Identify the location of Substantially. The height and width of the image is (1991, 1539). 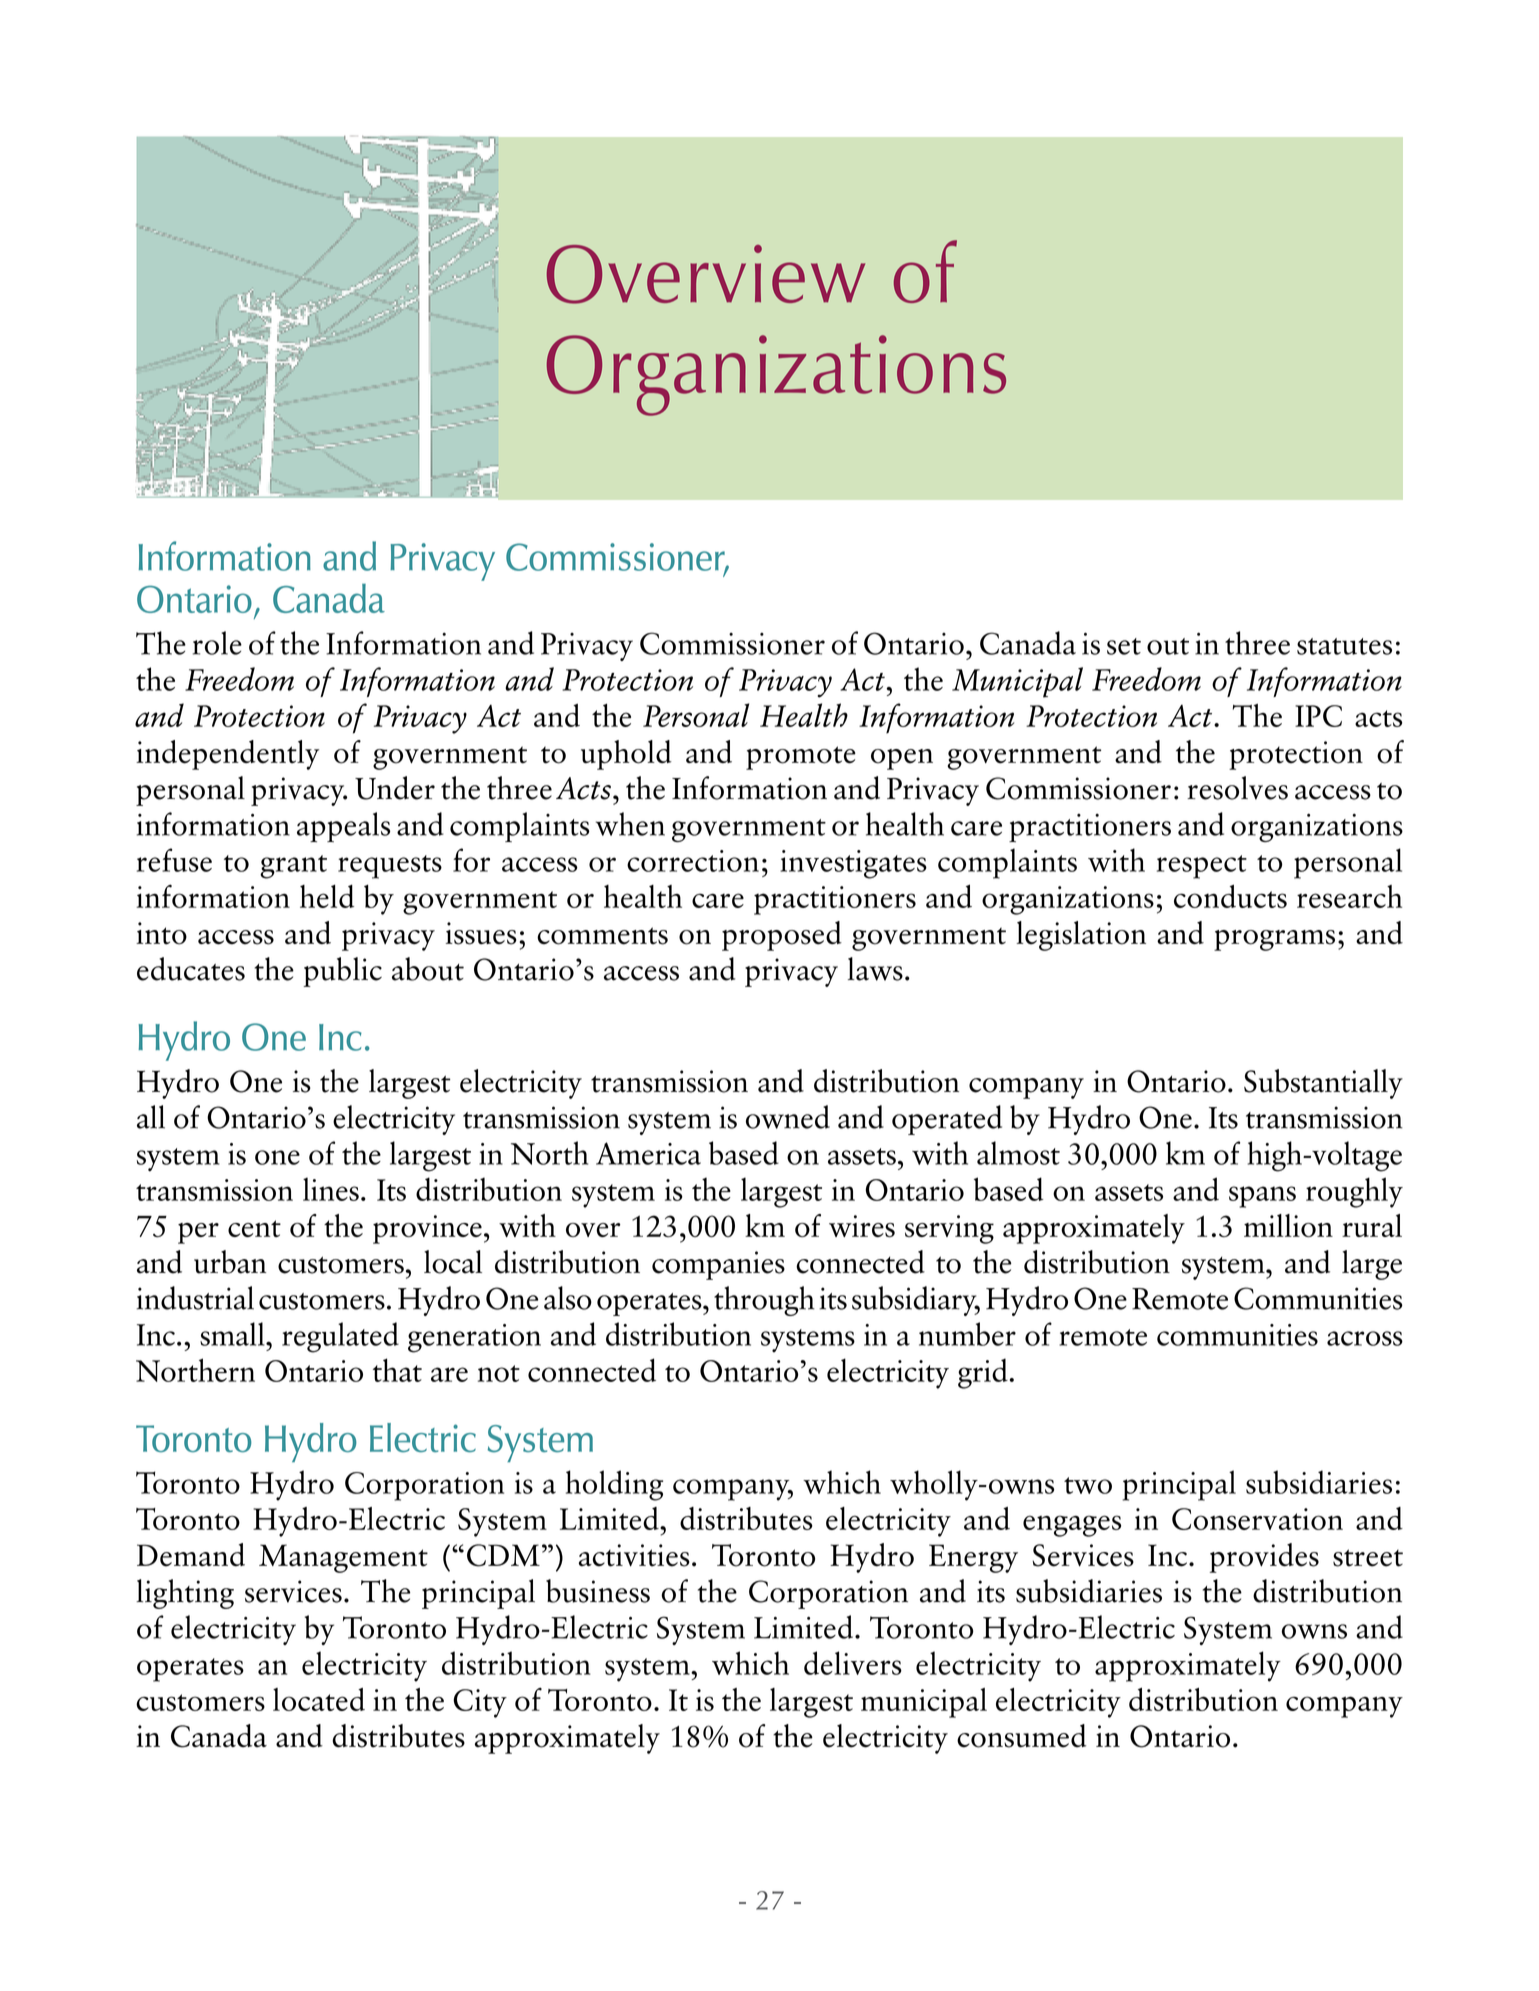
(1323, 1084).
